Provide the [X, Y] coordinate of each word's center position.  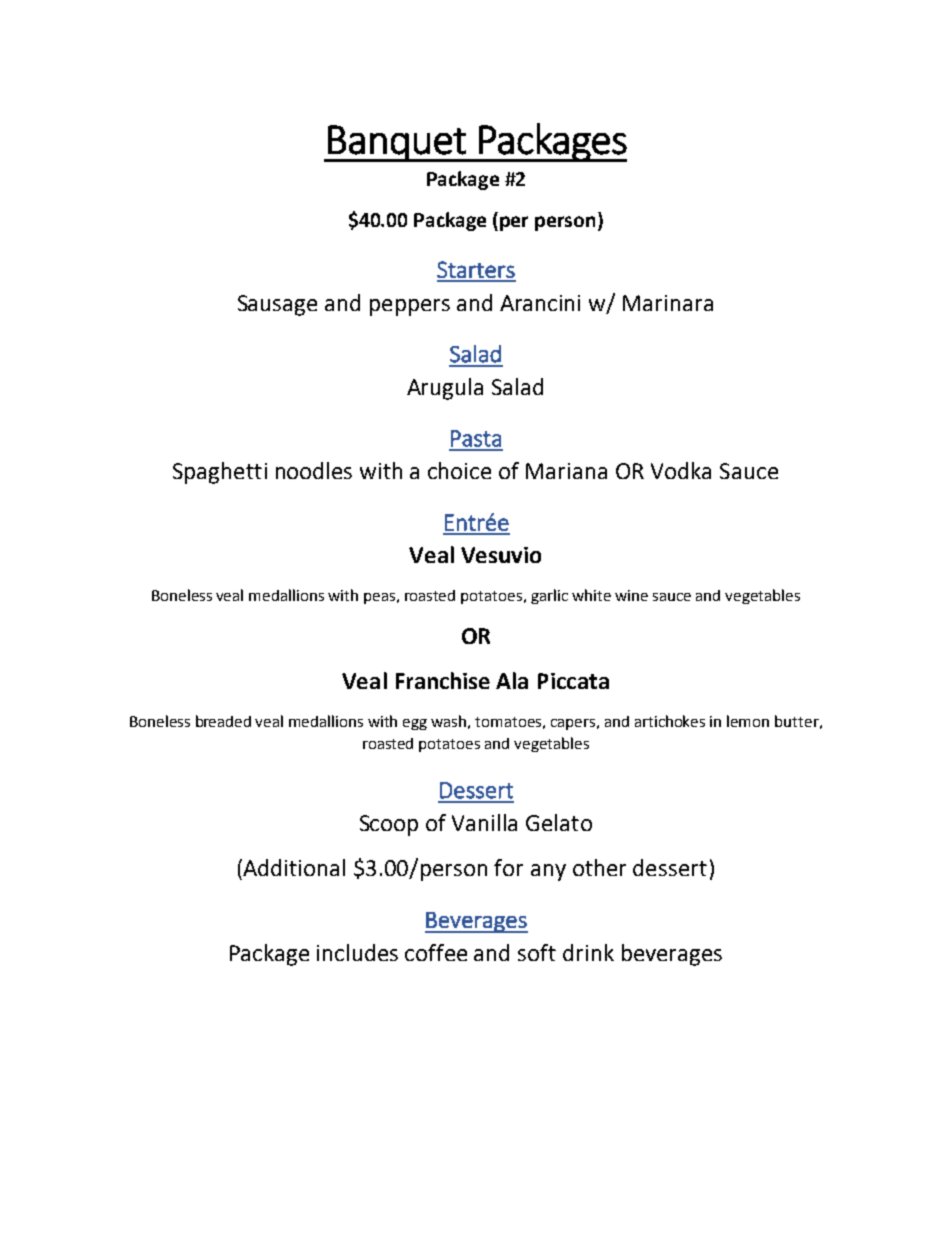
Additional [294, 867]
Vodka [681, 470]
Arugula [445, 389]
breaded [223, 721]
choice [459, 470]
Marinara [668, 303]
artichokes [670, 721]
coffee [436, 952]
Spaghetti [220, 473]
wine [631, 595]
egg [415, 724]
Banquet [397, 143]
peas [379, 598]
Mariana [566, 471]
